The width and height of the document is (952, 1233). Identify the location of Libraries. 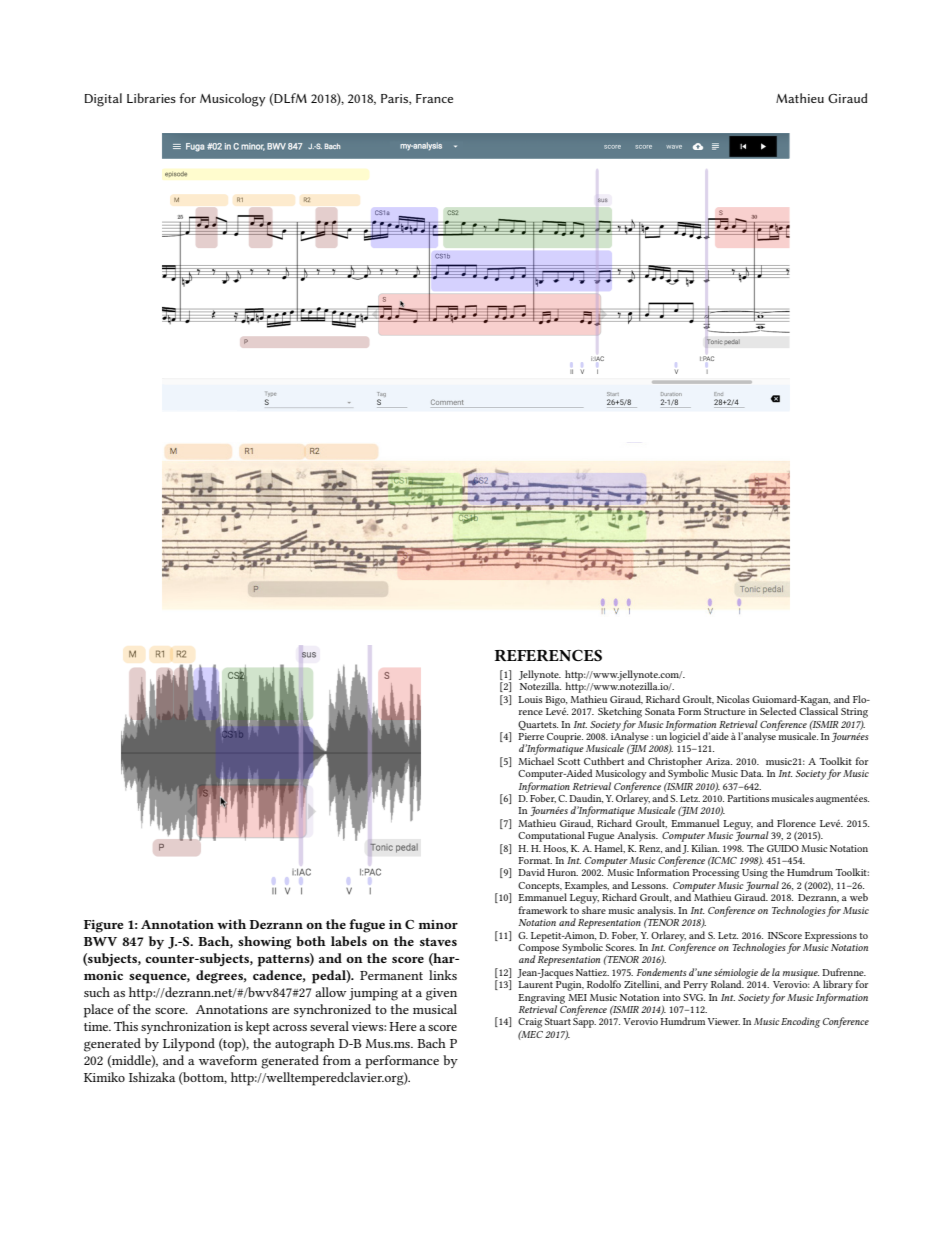
(151, 98).
